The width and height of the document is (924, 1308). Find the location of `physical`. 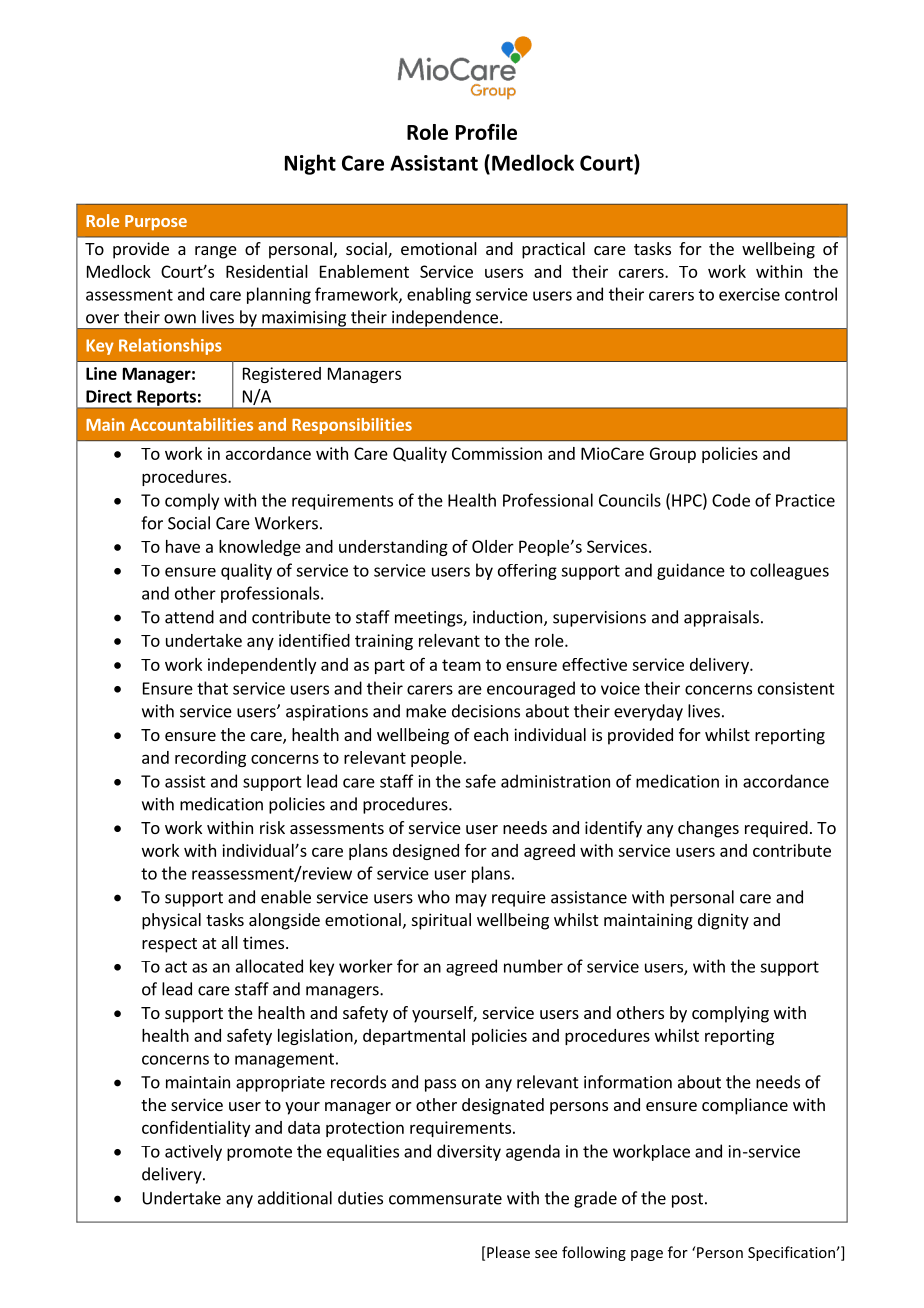

physical is located at coordinates (171, 921).
